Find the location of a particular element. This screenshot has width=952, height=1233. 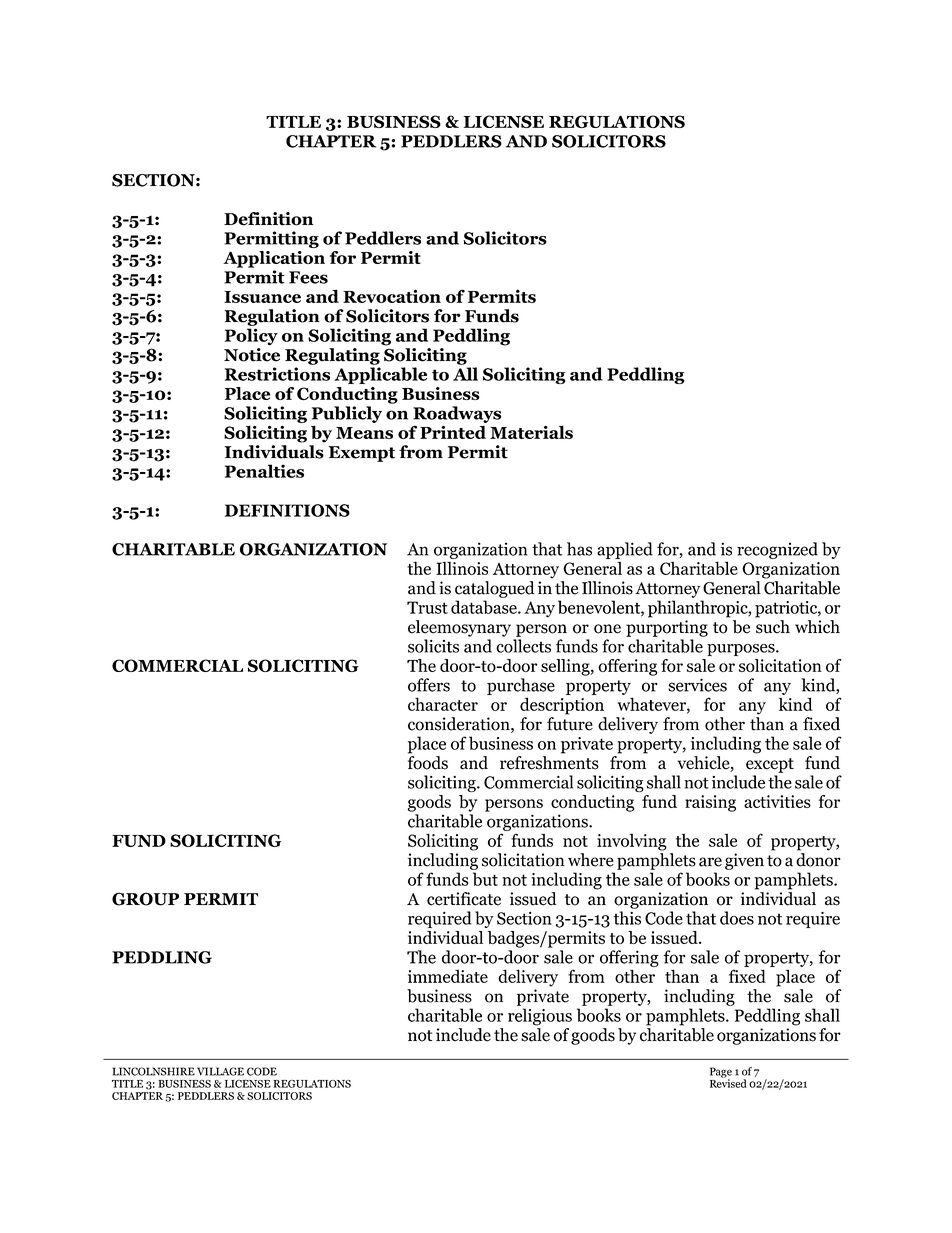

religious is located at coordinates (540, 1017).
